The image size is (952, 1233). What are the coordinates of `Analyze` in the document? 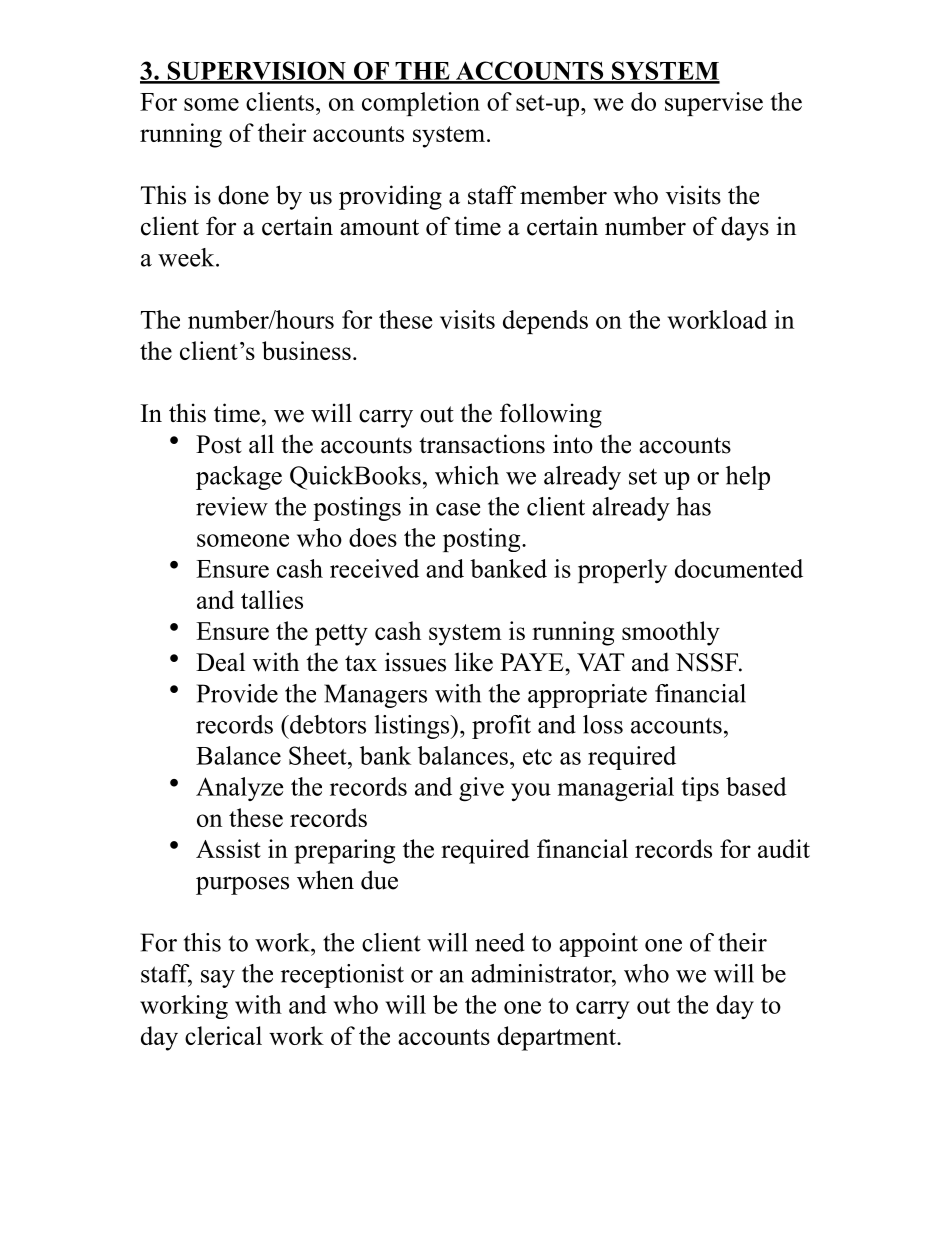 It's located at (239, 789).
